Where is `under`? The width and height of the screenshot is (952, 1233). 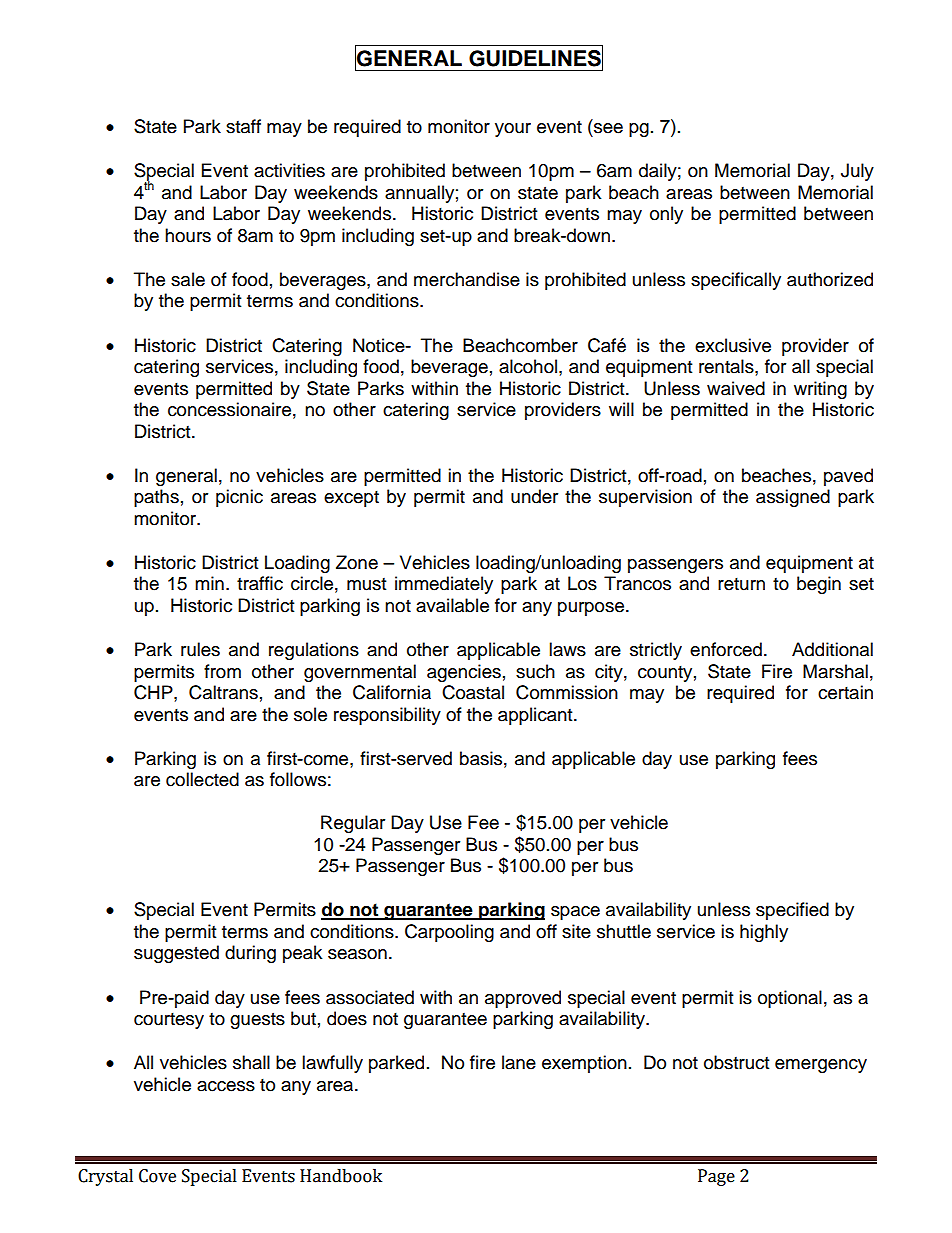
under is located at coordinates (534, 496).
